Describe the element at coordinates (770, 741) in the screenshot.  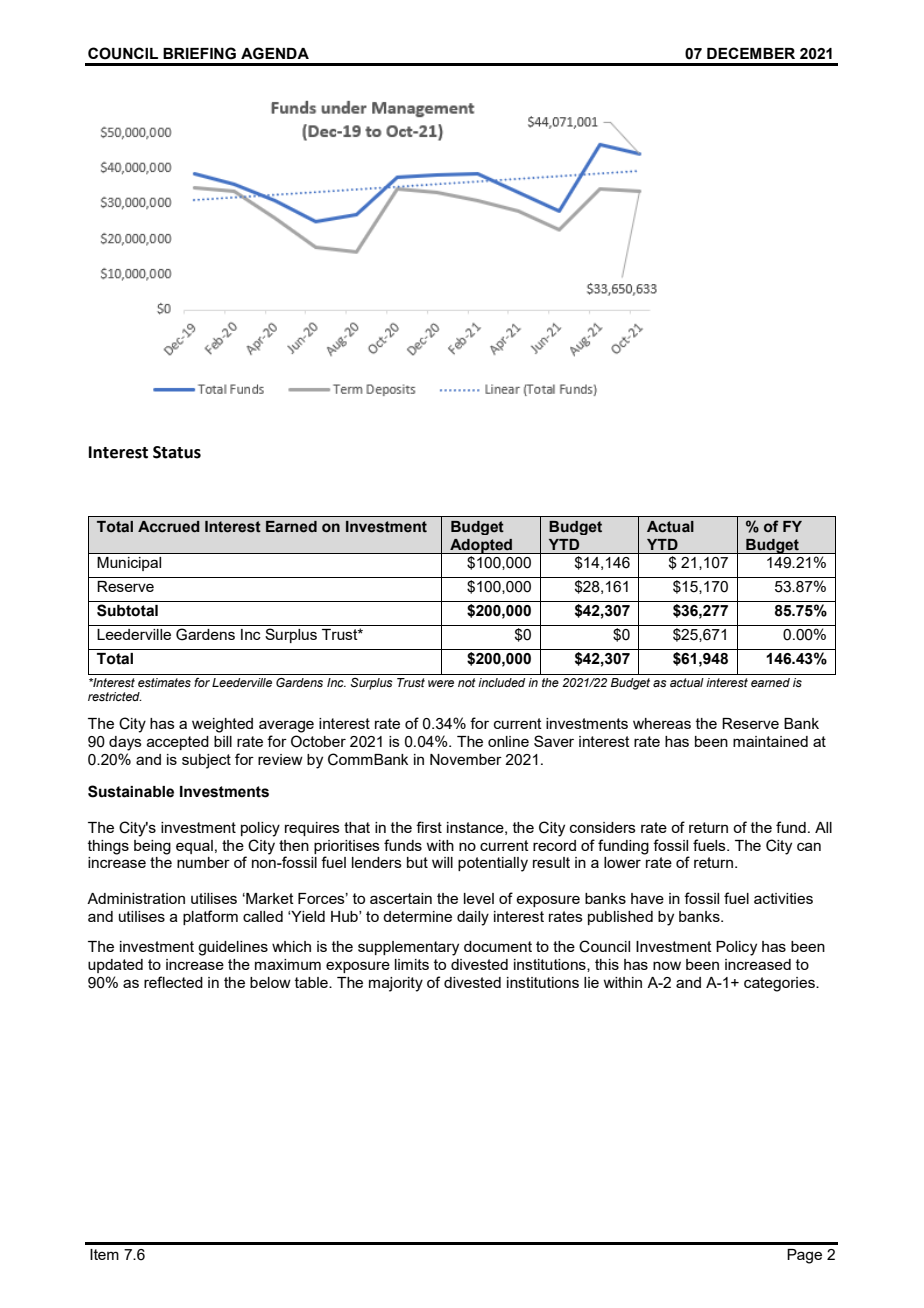
I see `maintained` at that location.
